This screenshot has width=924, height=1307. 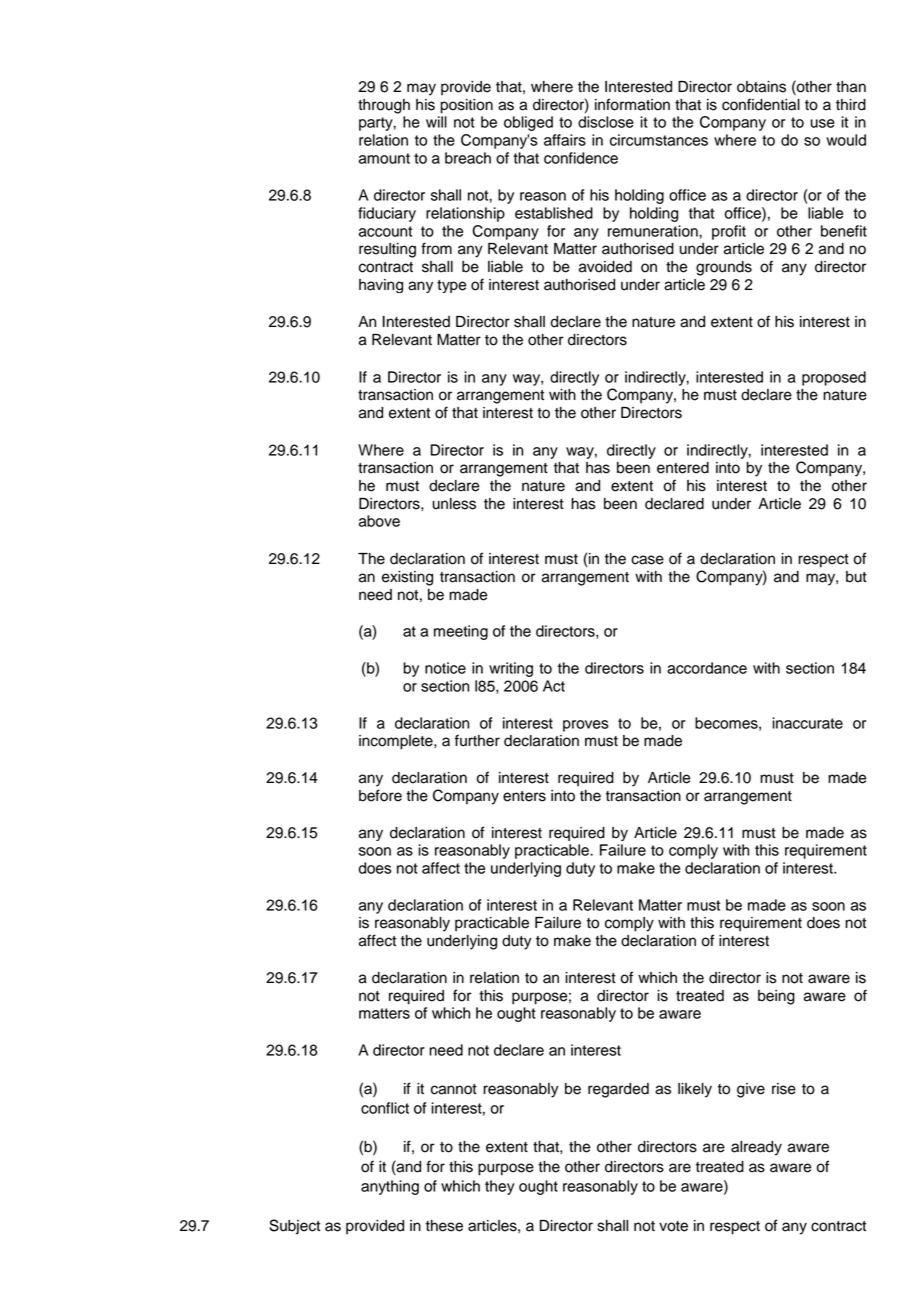 I want to click on confidential, so click(x=761, y=104).
